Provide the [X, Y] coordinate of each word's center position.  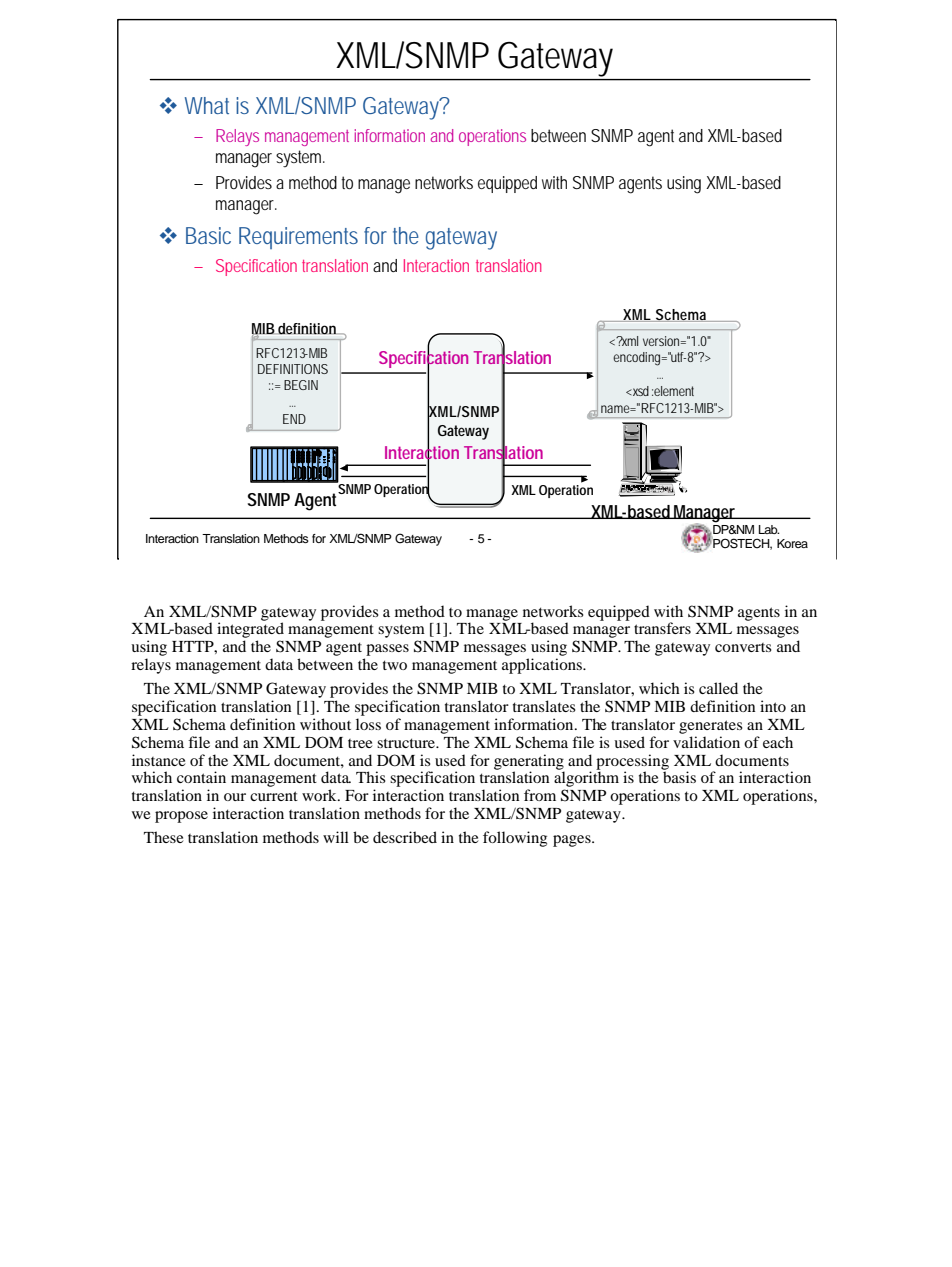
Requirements [298, 238]
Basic [208, 235]
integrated [250, 629]
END [294, 419]
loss [368, 724]
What [207, 105]
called [718, 688]
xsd [640, 391]
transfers [662, 628]
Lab [769, 529]
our [235, 797]
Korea [792, 543]
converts [743, 647]
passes [387, 650]
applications [543, 666]
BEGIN [301, 385]
